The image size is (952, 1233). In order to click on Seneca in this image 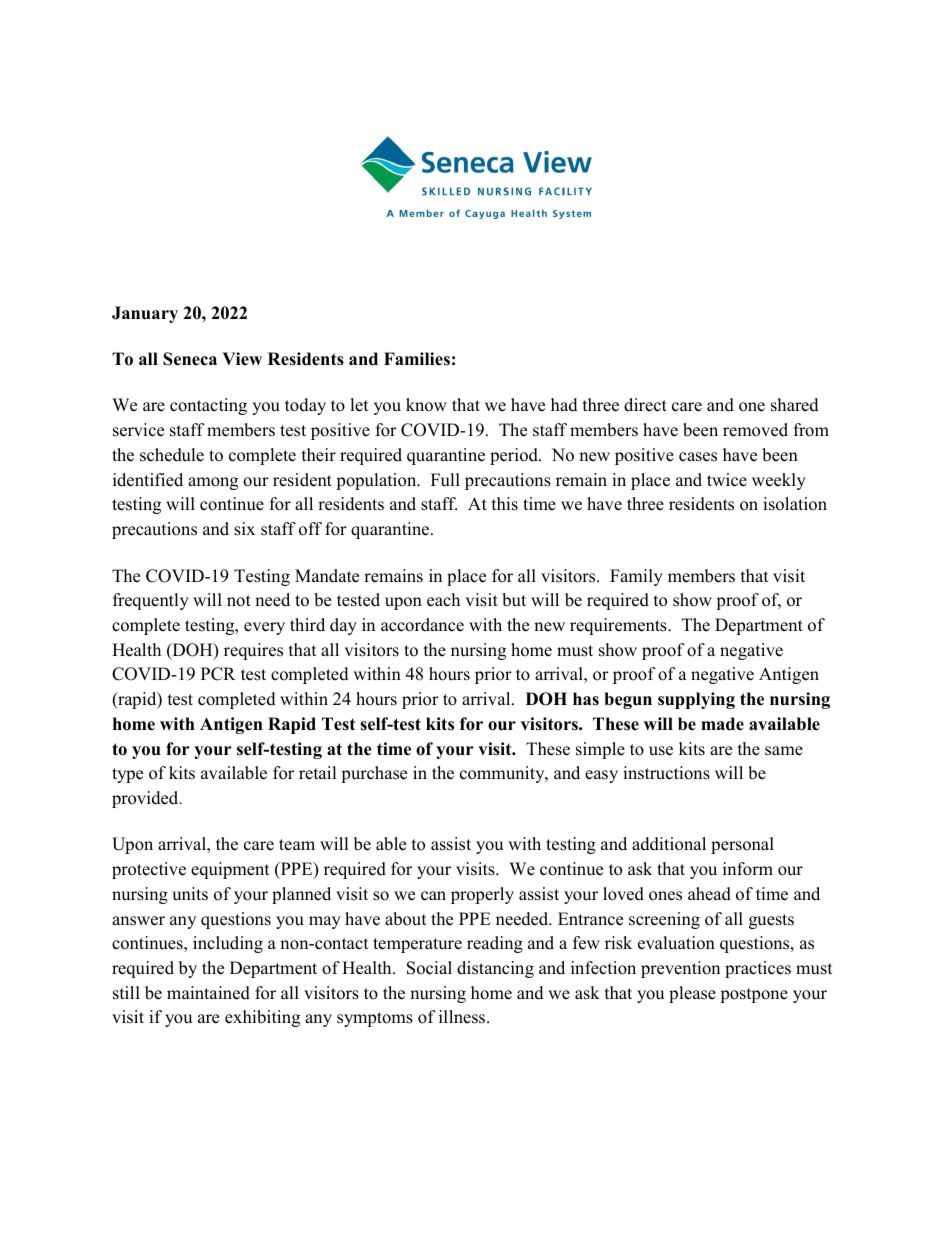, I will do `click(190, 359)`.
